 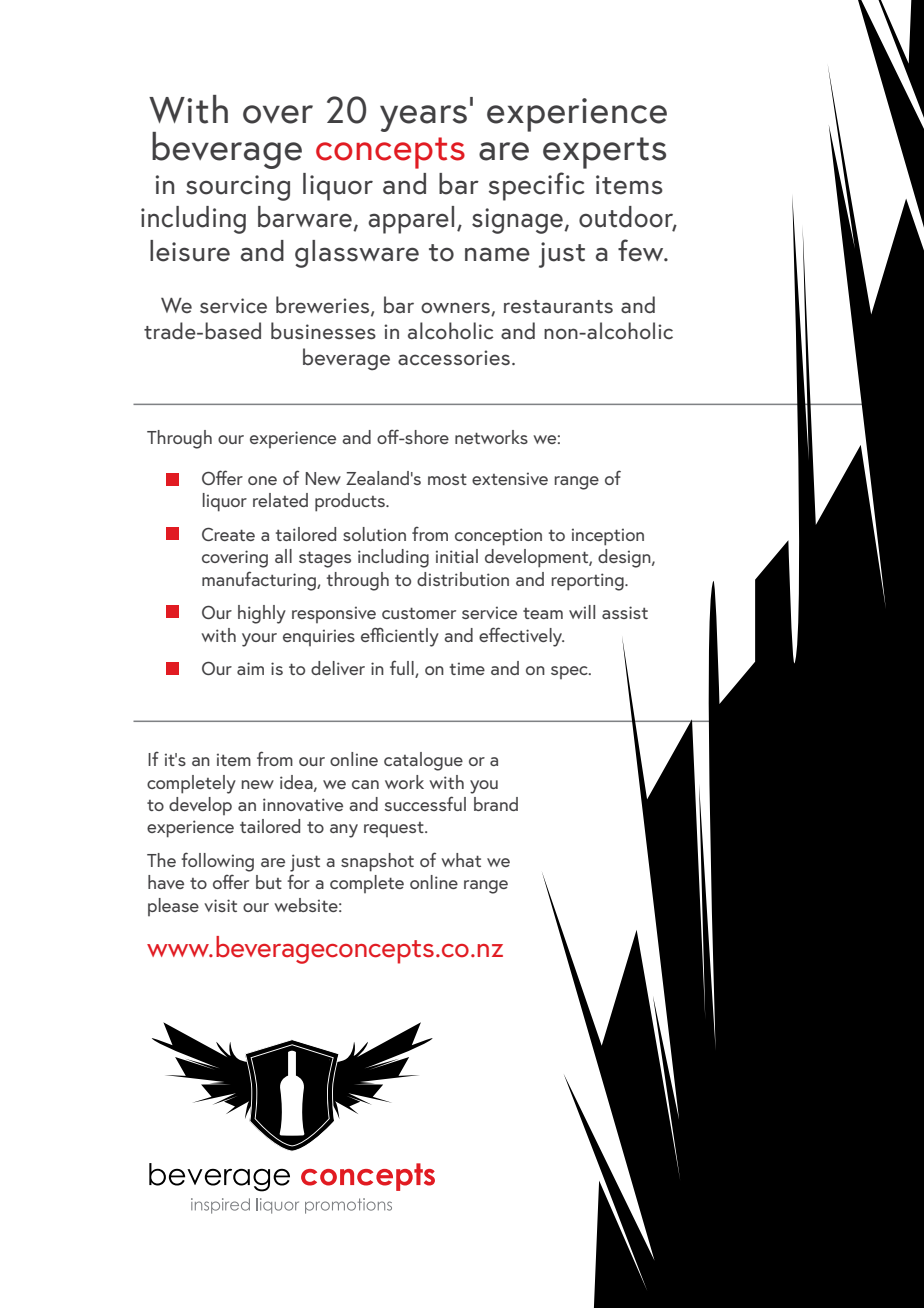 What do you see at coordinates (608, 537) in the screenshot?
I see `inception` at bounding box center [608, 537].
